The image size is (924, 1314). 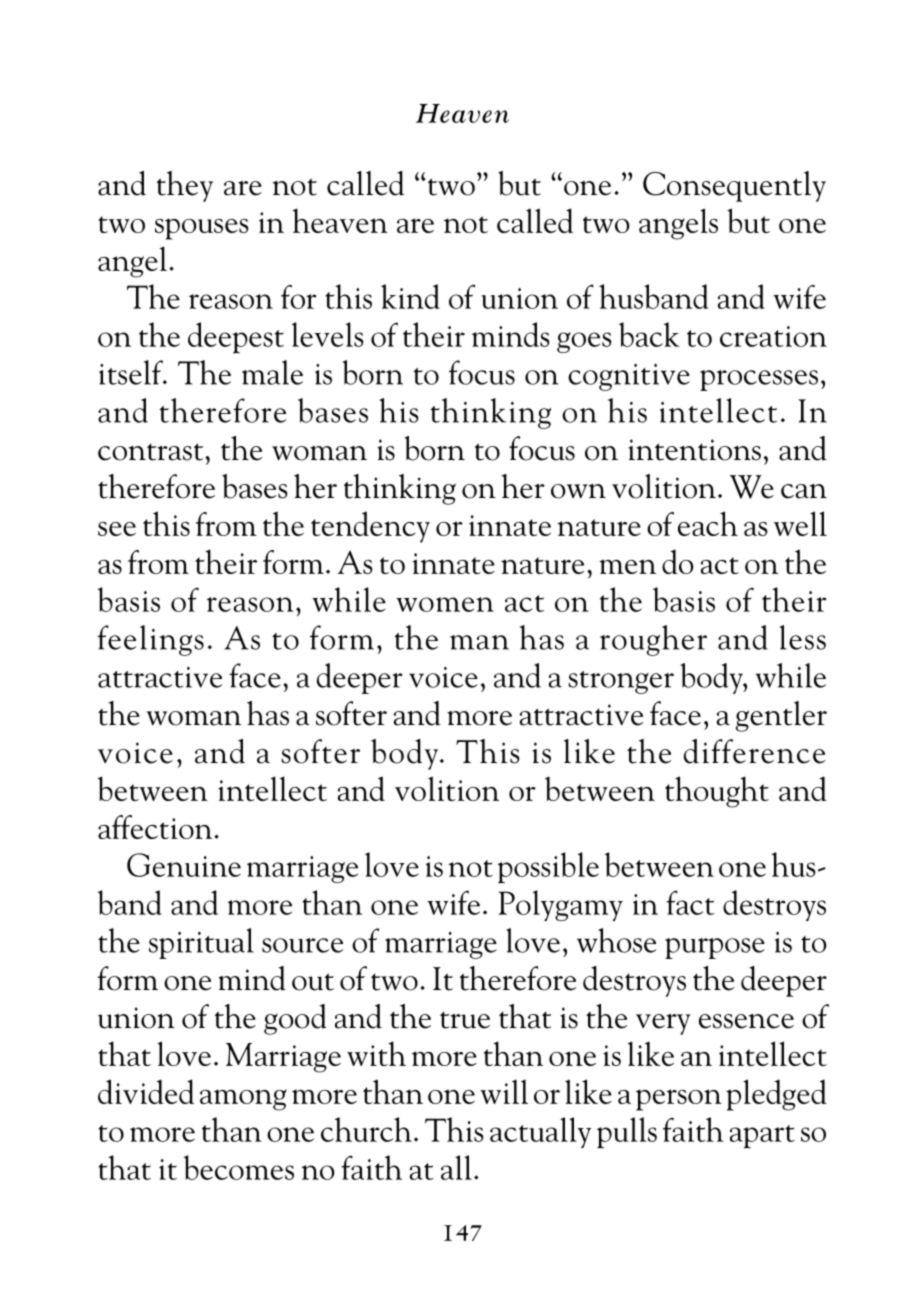 I want to click on feelings, so click(x=150, y=640).
